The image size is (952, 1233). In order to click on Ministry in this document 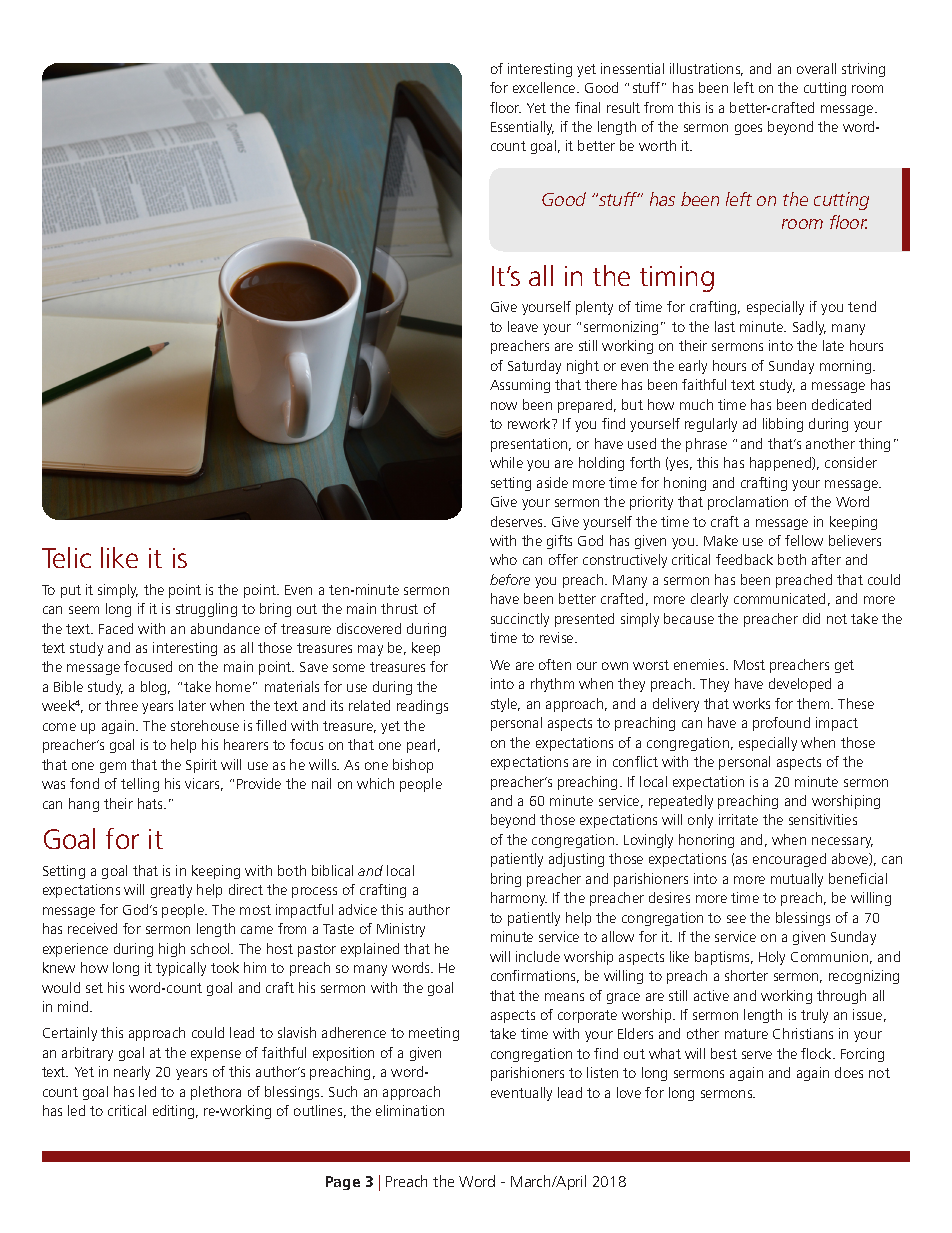, I will do `click(401, 930)`.
